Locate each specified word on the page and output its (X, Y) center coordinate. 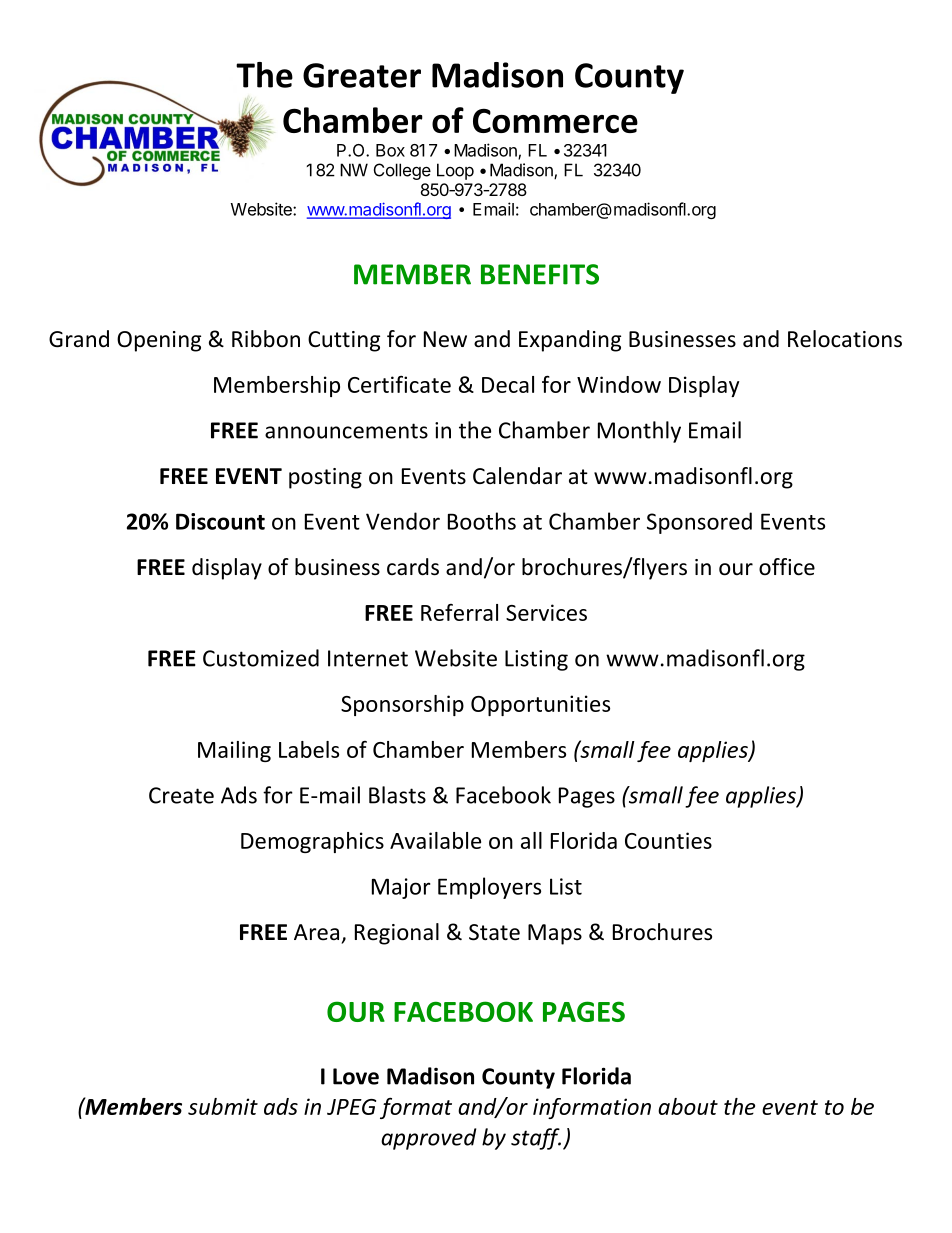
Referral (459, 612)
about (688, 1106)
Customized (261, 658)
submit (223, 1106)
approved (428, 1139)
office (787, 567)
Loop (455, 171)
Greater (362, 75)
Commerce (555, 120)
